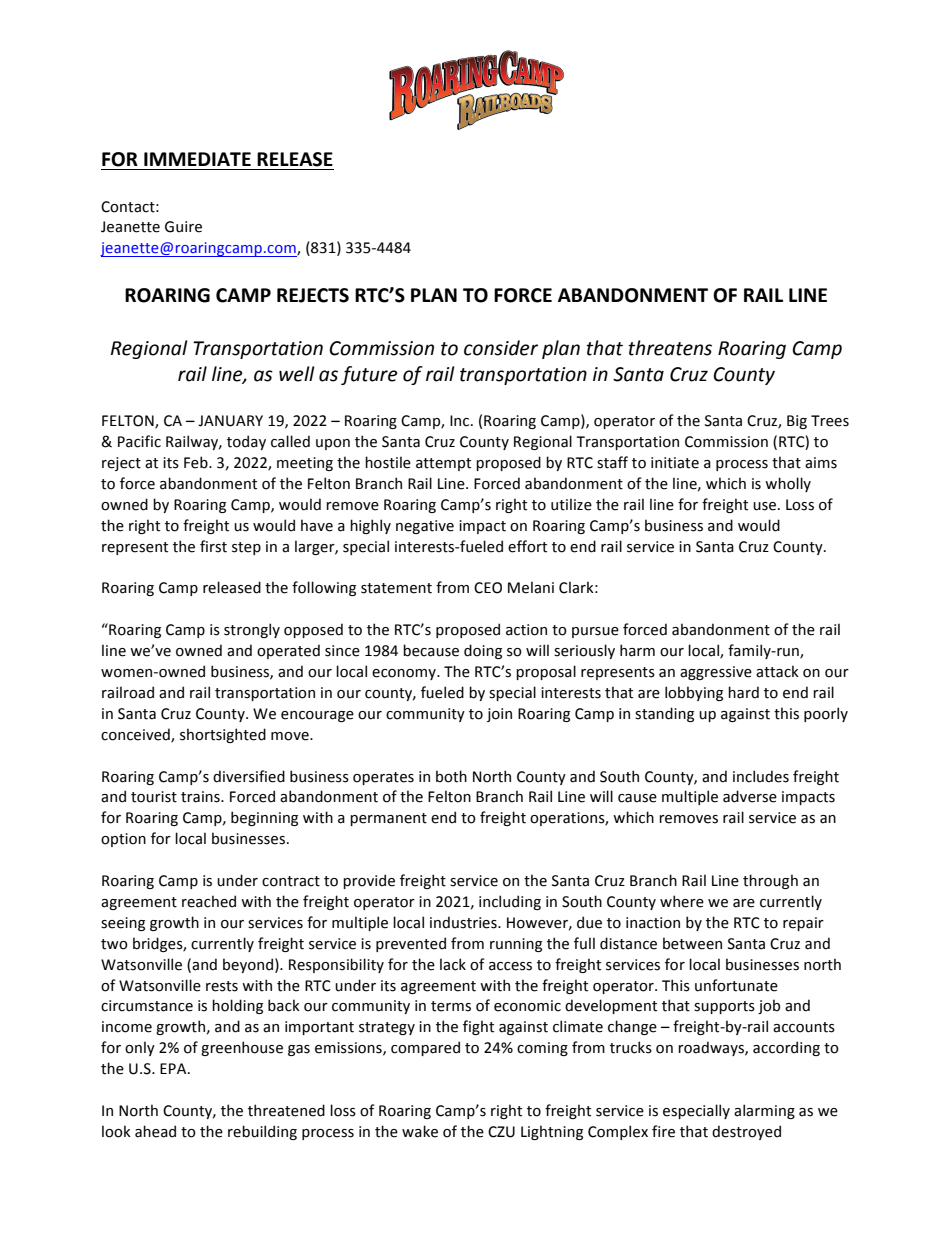  What do you see at coordinates (501, 348) in the page?
I see `consider` at bounding box center [501, 348].
